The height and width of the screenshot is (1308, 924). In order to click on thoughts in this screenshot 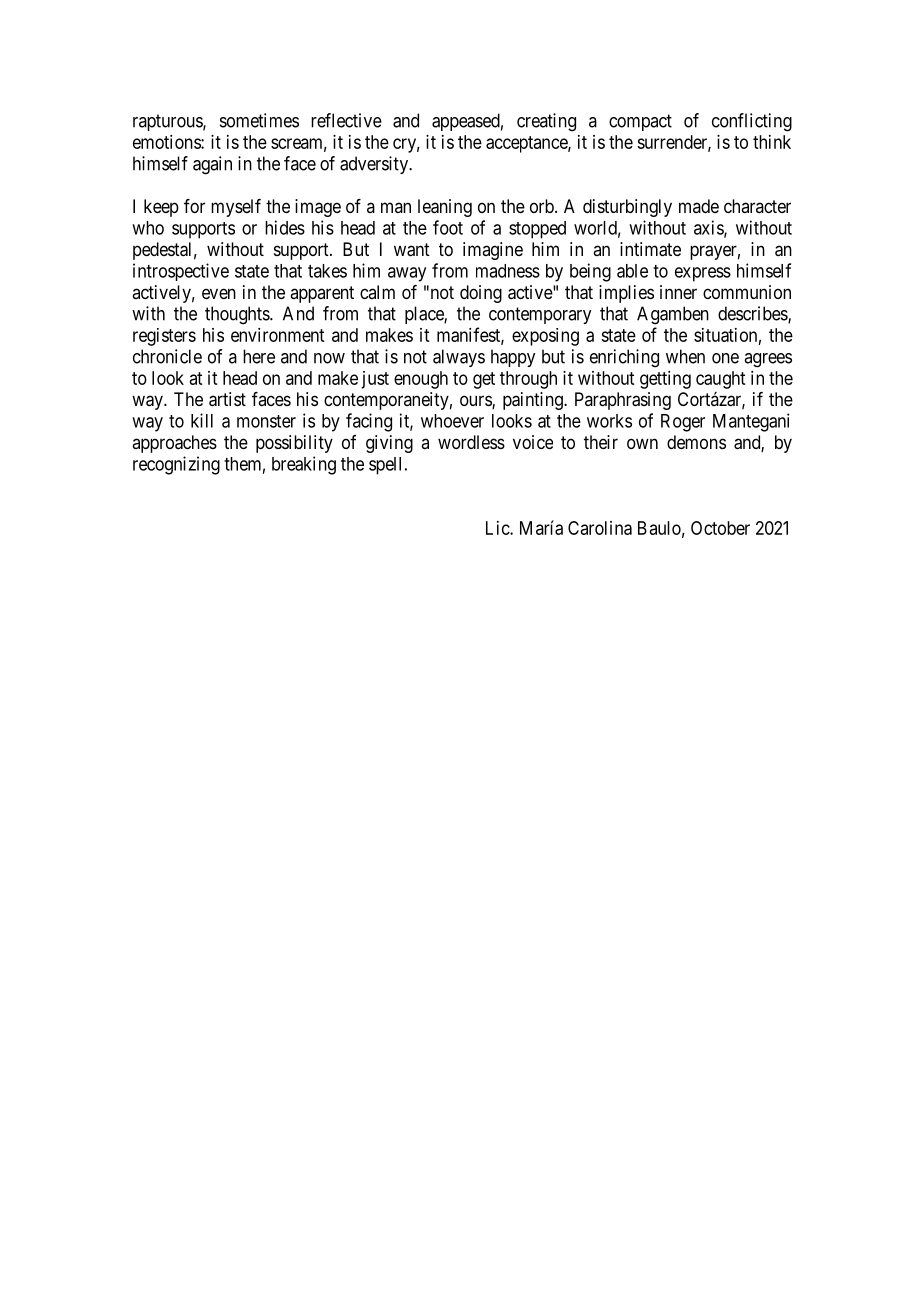, I will do `click(238, 315)`.
